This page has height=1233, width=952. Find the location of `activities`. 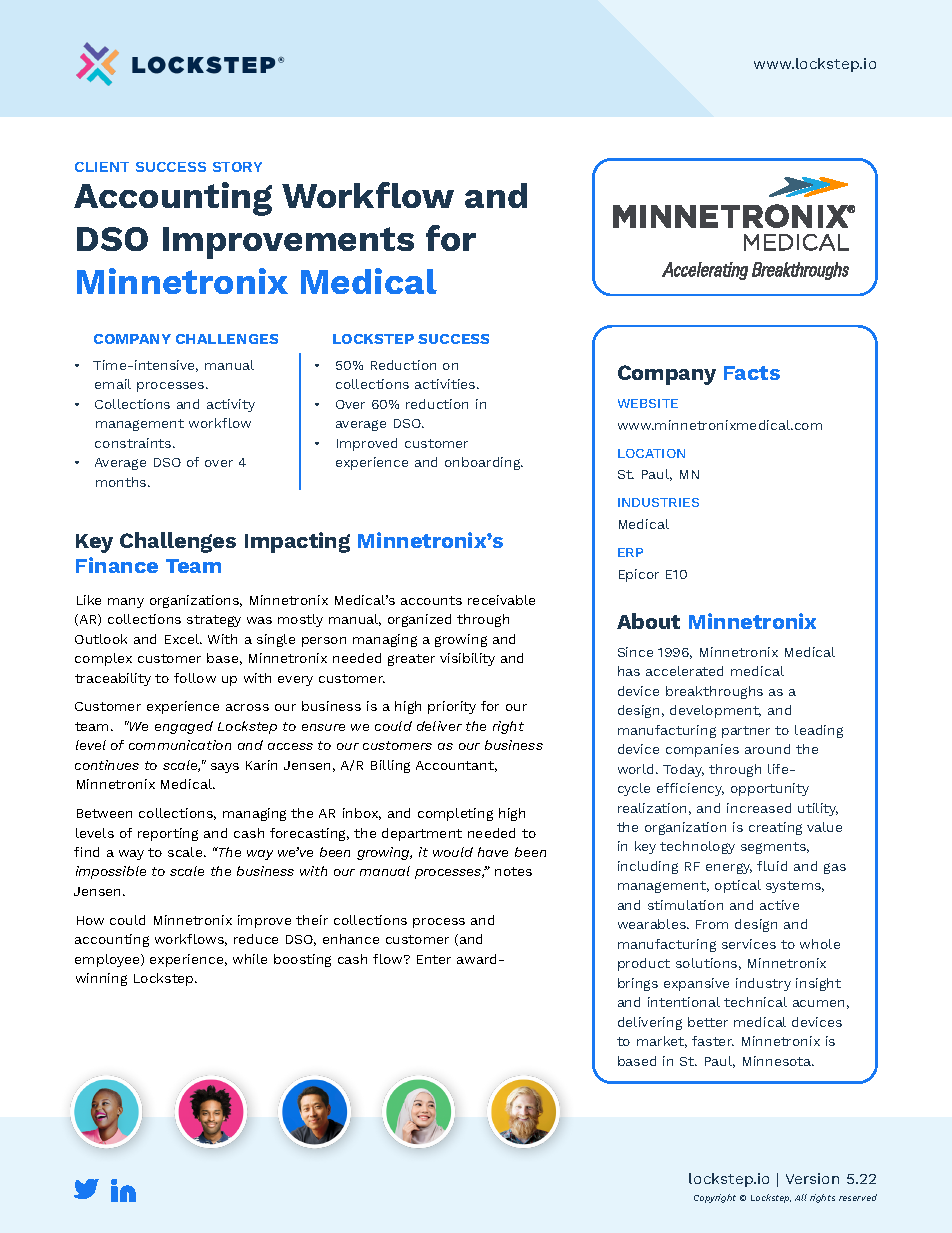

activities is located at coordinates (446, 384).
